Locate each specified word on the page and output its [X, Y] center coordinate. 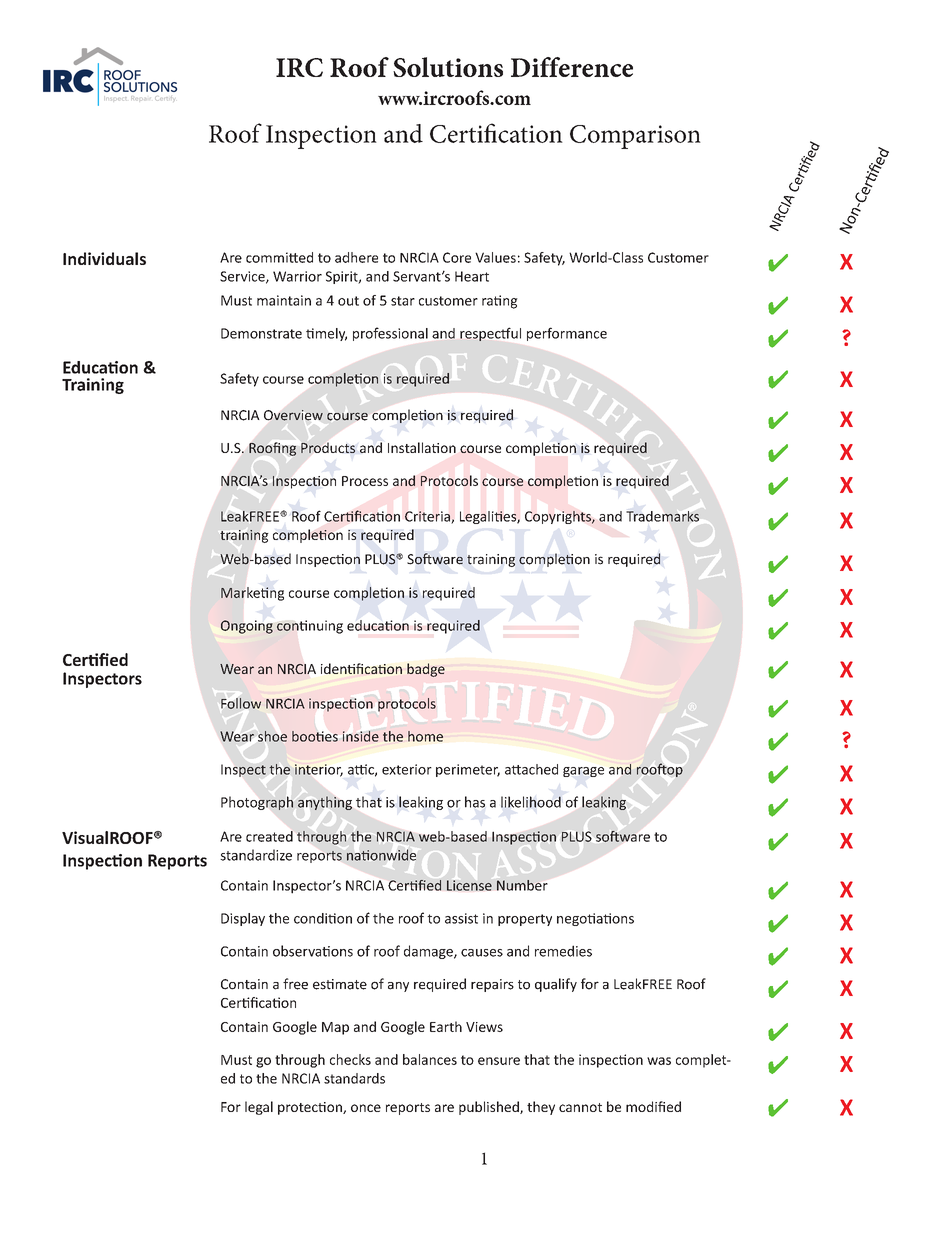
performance [567, 334]
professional [390, 334]
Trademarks [662, 516]
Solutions [448, 67]
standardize [256, 855]
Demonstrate [261, 333]
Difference [572, 67]
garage [583, 772]
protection [311, 1108]
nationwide [381, 855]
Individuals [104, 258]
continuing [310, 627]
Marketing [252, 594]
